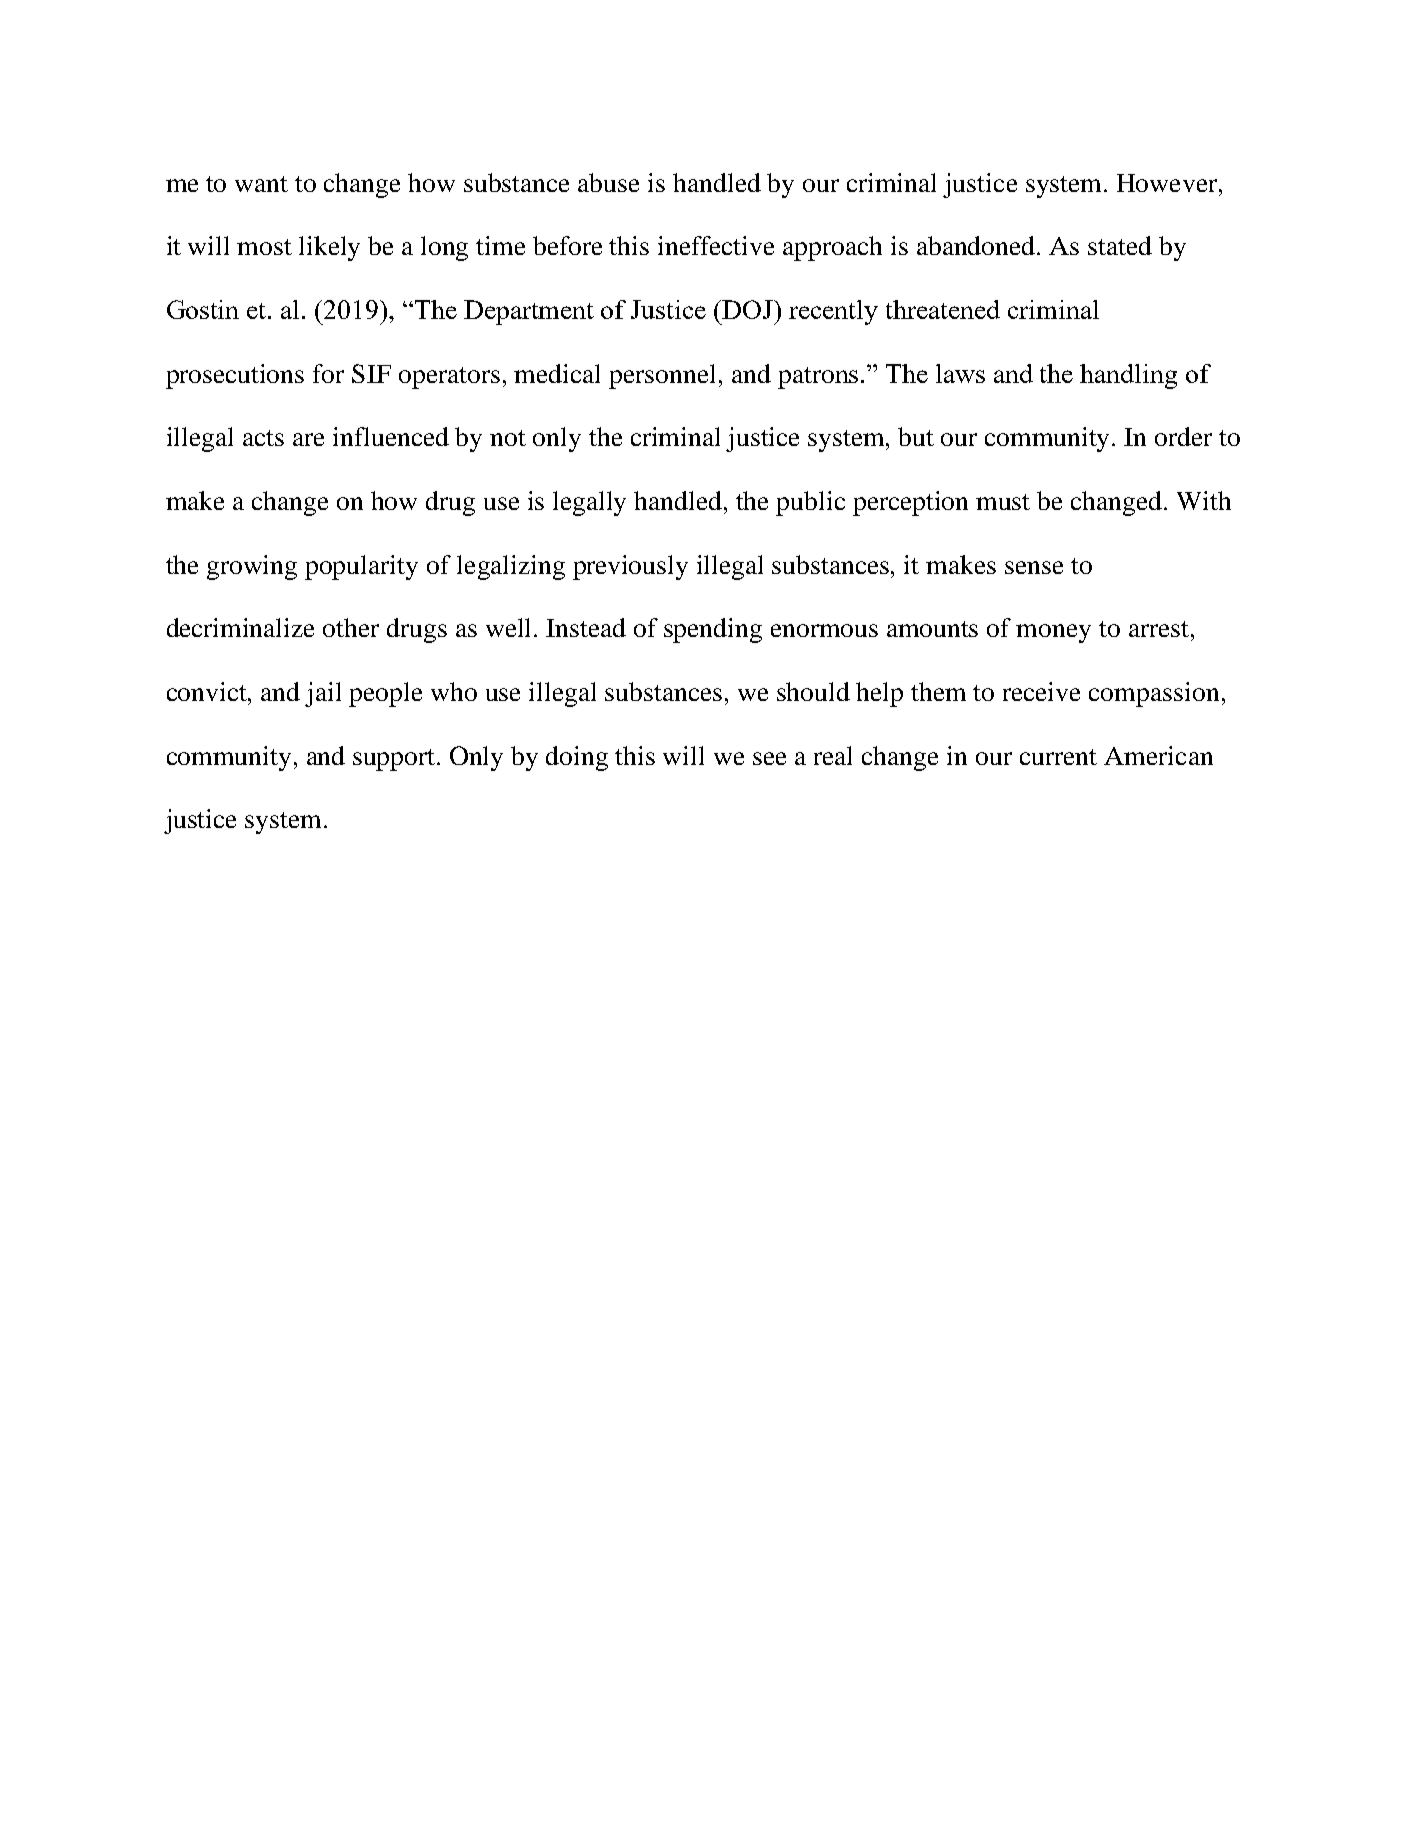 This document has width=1411, height=1826. Describe the element at coordinates (630, 567) in the document. I see `previously` at that location.
